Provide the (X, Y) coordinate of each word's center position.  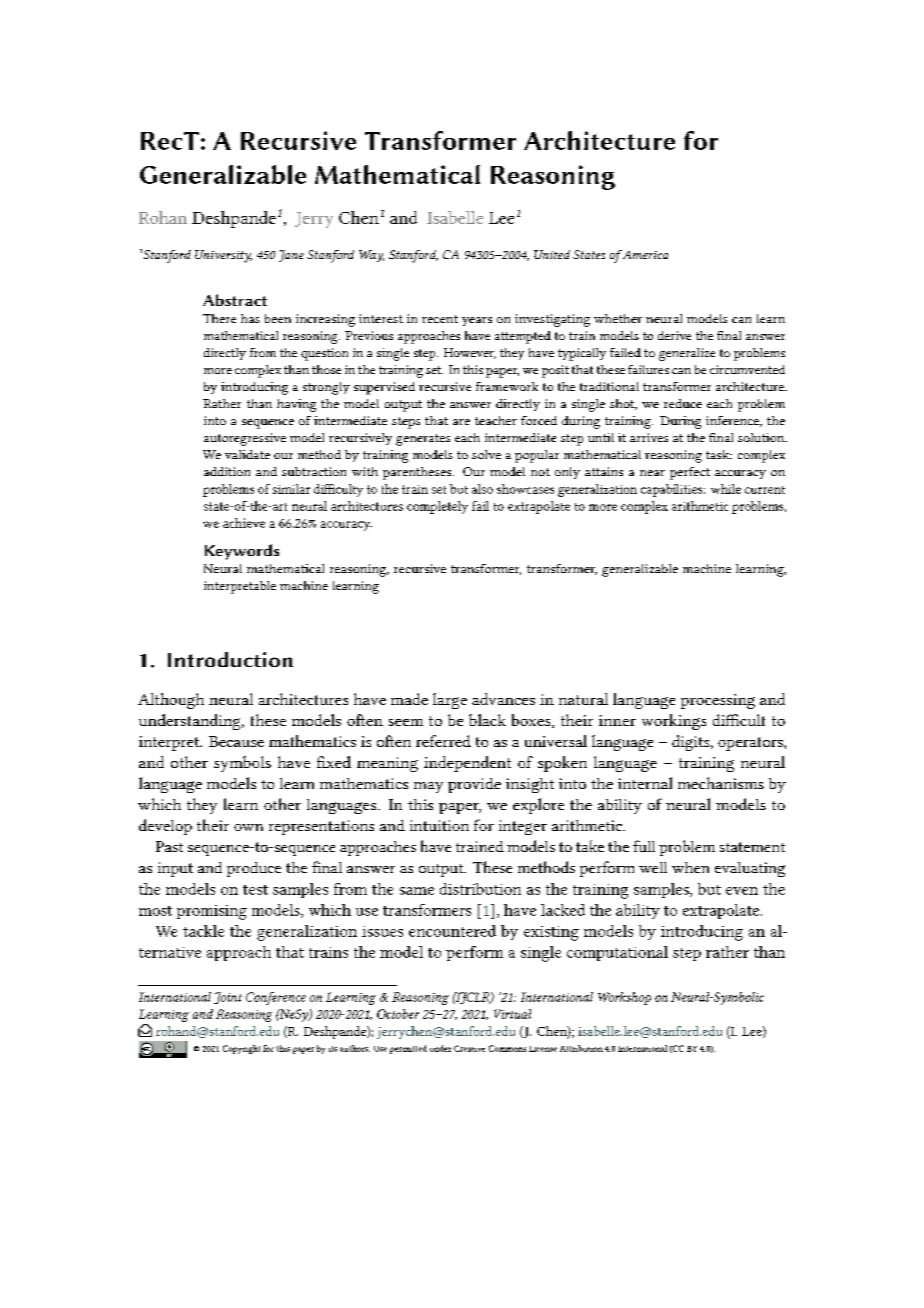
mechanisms (721, 783)
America (644, 254)
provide (474, 785)
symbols (242, 764)
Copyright (241, 1049)
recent (440, 319)
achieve (244, 523)
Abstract (235, 300)
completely (437, 507)
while (726, 489)
